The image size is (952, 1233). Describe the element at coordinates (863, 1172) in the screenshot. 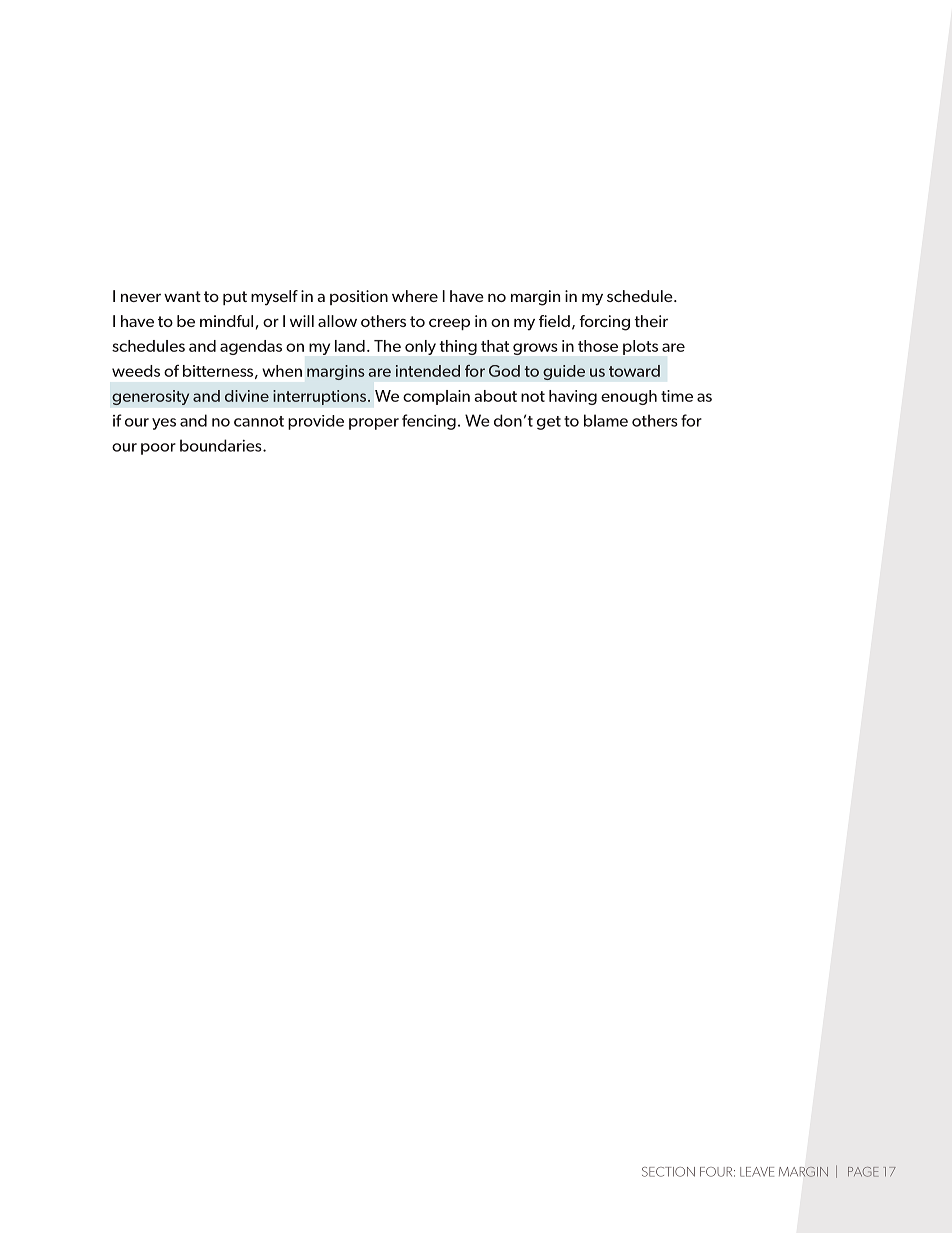

I see `PAGE` at that location.
